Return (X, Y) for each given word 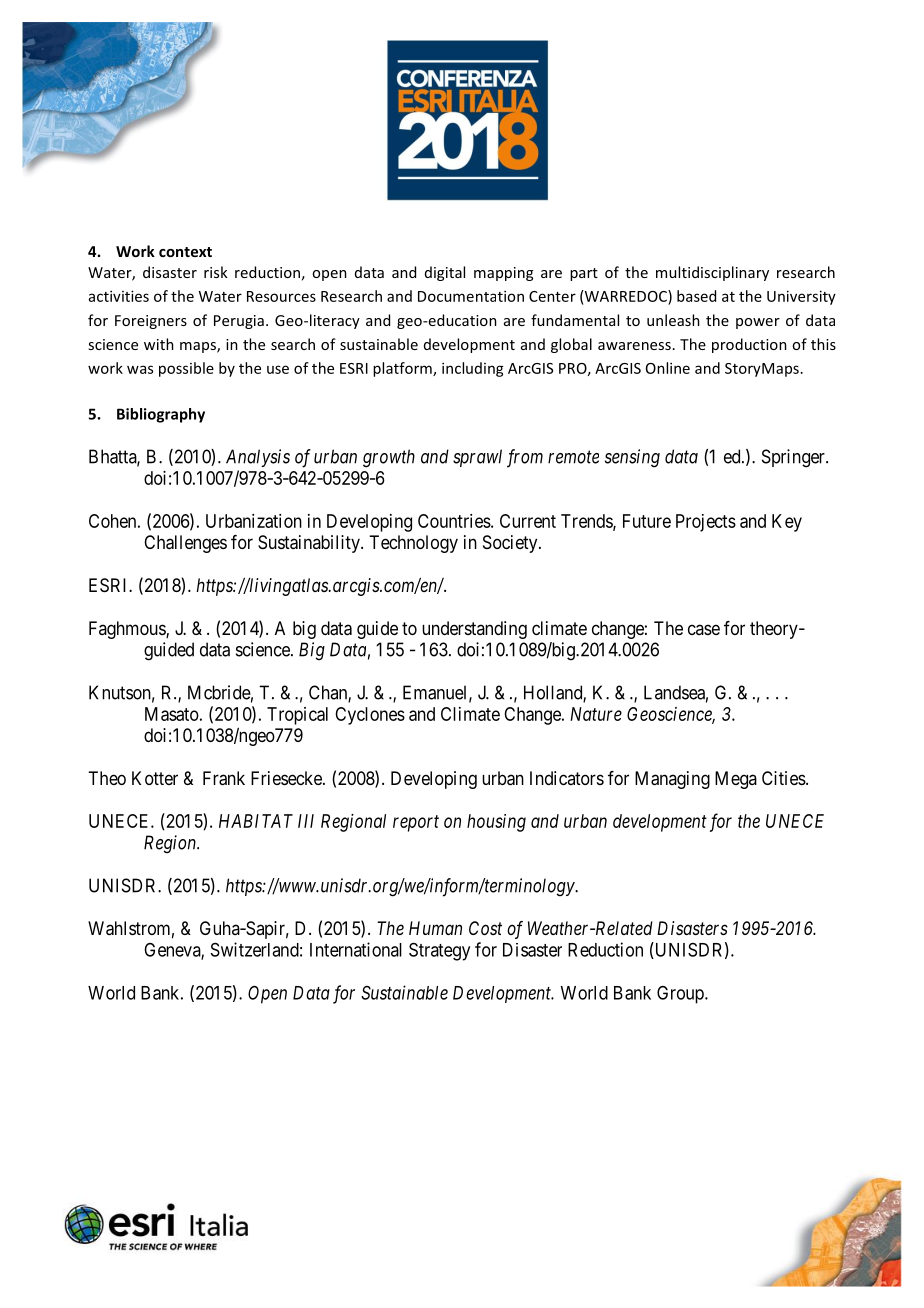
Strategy (439, 951)
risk (216, 272)
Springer (794, 458)
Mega (736, 780)
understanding (474, 630)
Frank (224, 778)
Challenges (185, 544)
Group (681, 995)
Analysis (258, 458)
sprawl (477, 458)
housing (496, 823)
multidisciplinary (712, 273)
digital (445, 273)
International (356, 949)
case (704, 629)
